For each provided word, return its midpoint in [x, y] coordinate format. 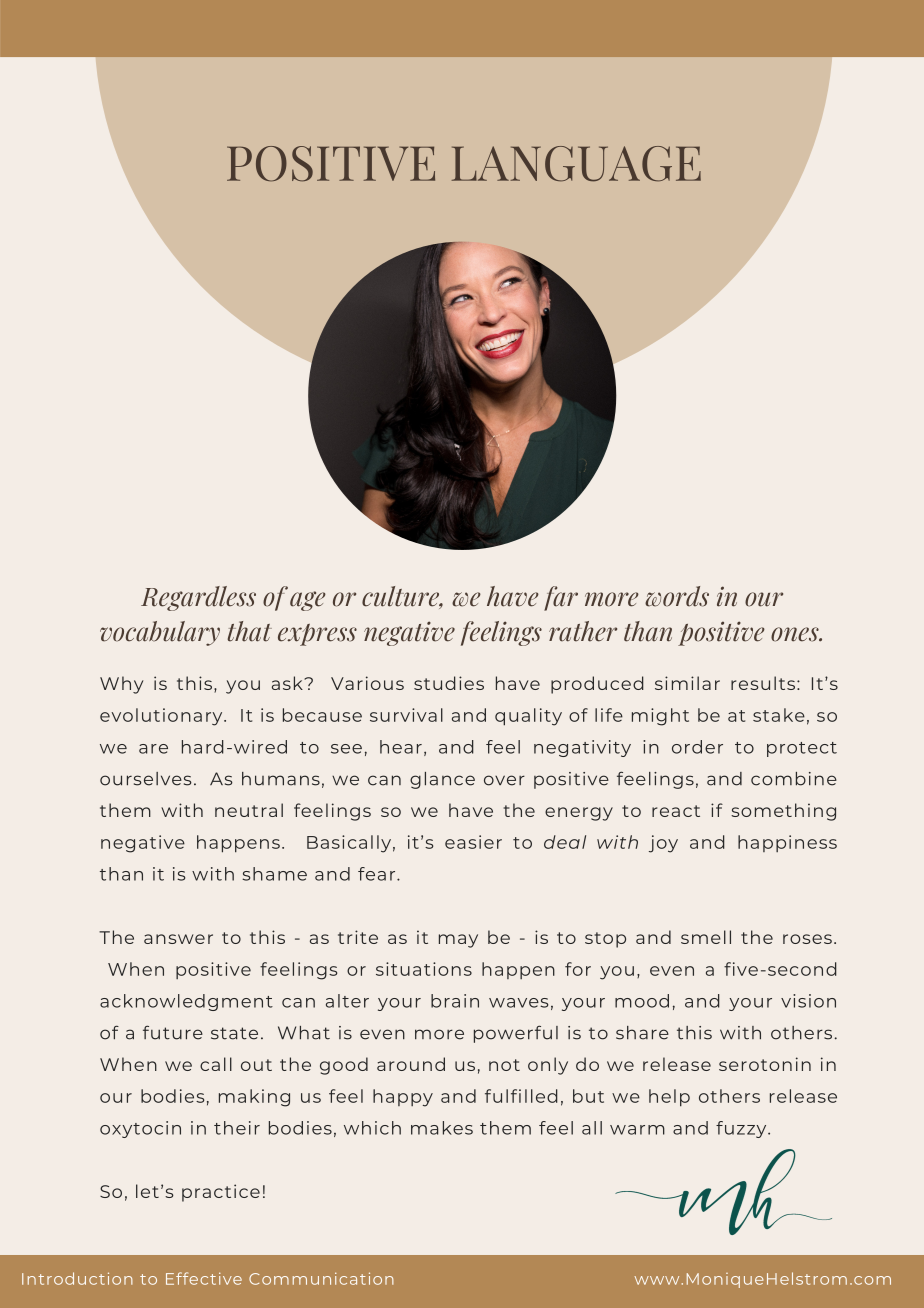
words [677, 596]
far [561, 598]
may [458, 941]
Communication [321, 1278]
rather [583, 631]
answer [178, 939]
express [317, 635]
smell [706, 937]
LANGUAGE [576, 164]
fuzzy [742, 1129]
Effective [204, 1278]
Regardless [198, 598]
